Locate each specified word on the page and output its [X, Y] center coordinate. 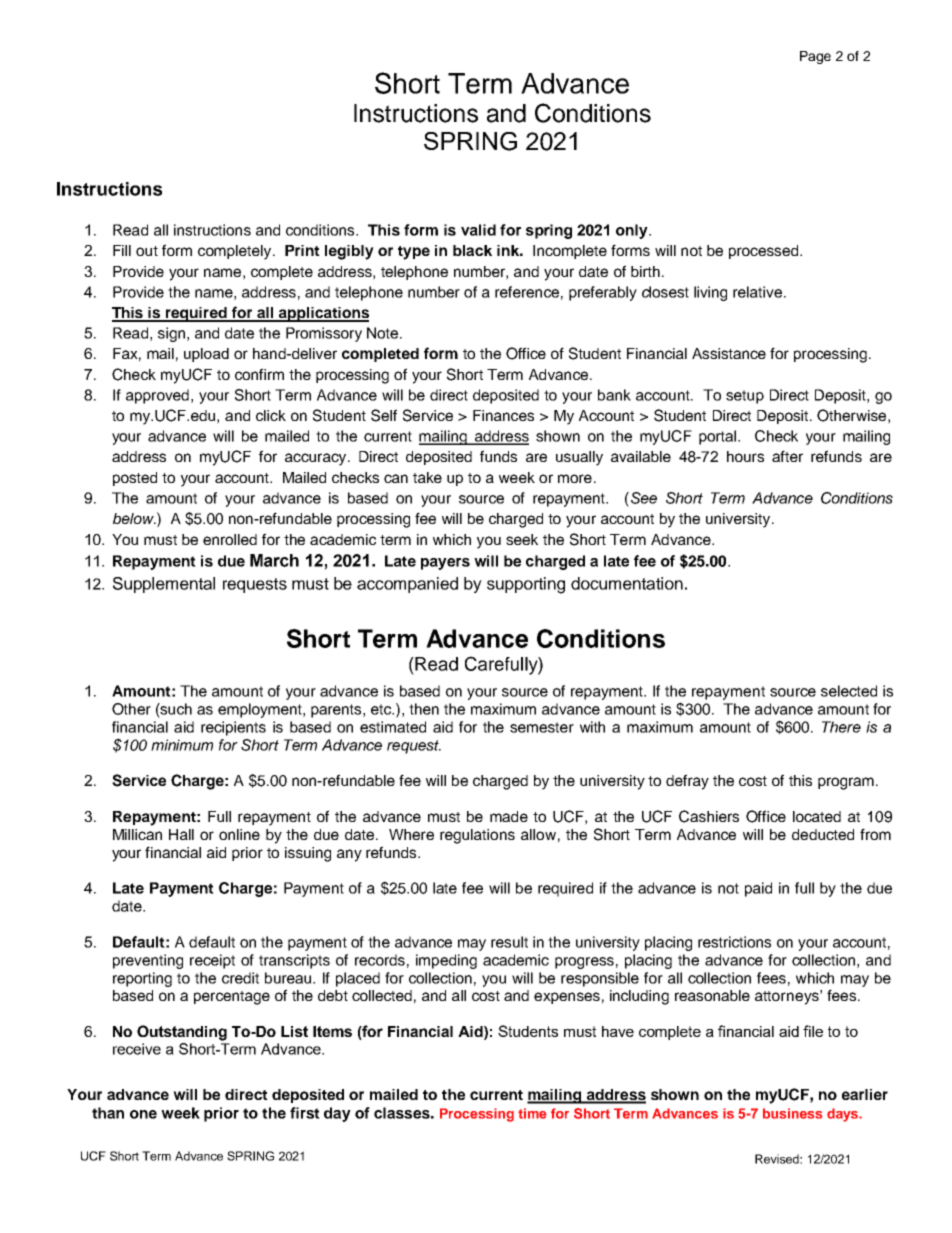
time [532, 1113]
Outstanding [182, 1033]
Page [815, 57]
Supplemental [164, 585]
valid [478, 230]
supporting [526, 585]
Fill [122, 250]
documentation [627, 583]
